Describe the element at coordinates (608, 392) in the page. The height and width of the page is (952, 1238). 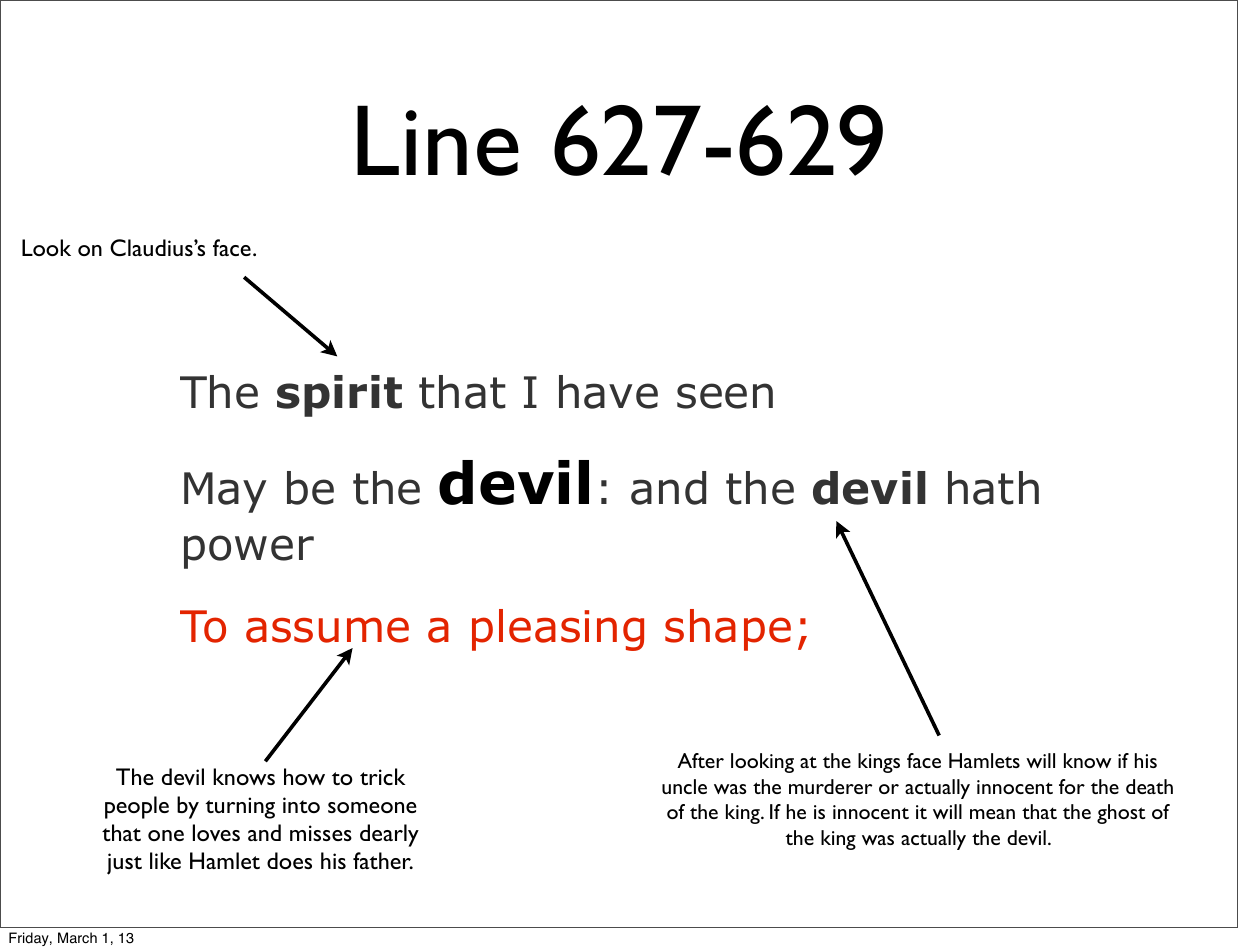
I see `have` at that location.
